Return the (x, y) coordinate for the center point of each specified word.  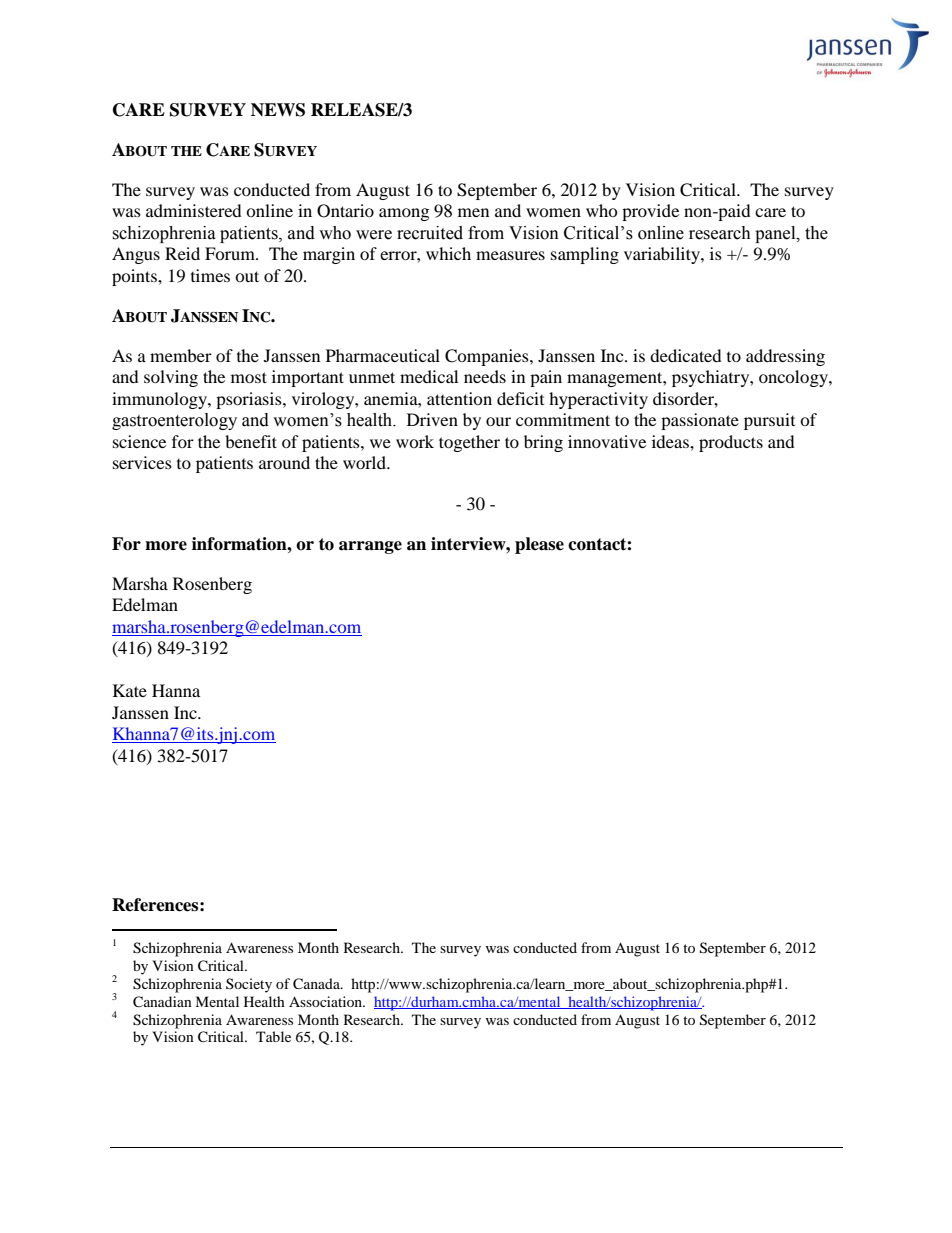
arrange (370, 547)
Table (273, 1036)
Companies (488, 357)
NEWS (278, 110)
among (404, 214)
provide (650, 212)
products (731, 443)
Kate (130, 690)
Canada (317, 984)
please (539, 545)
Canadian (162, 1002)
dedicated (686, 355)
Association (327, 1001)
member (181, 355)
